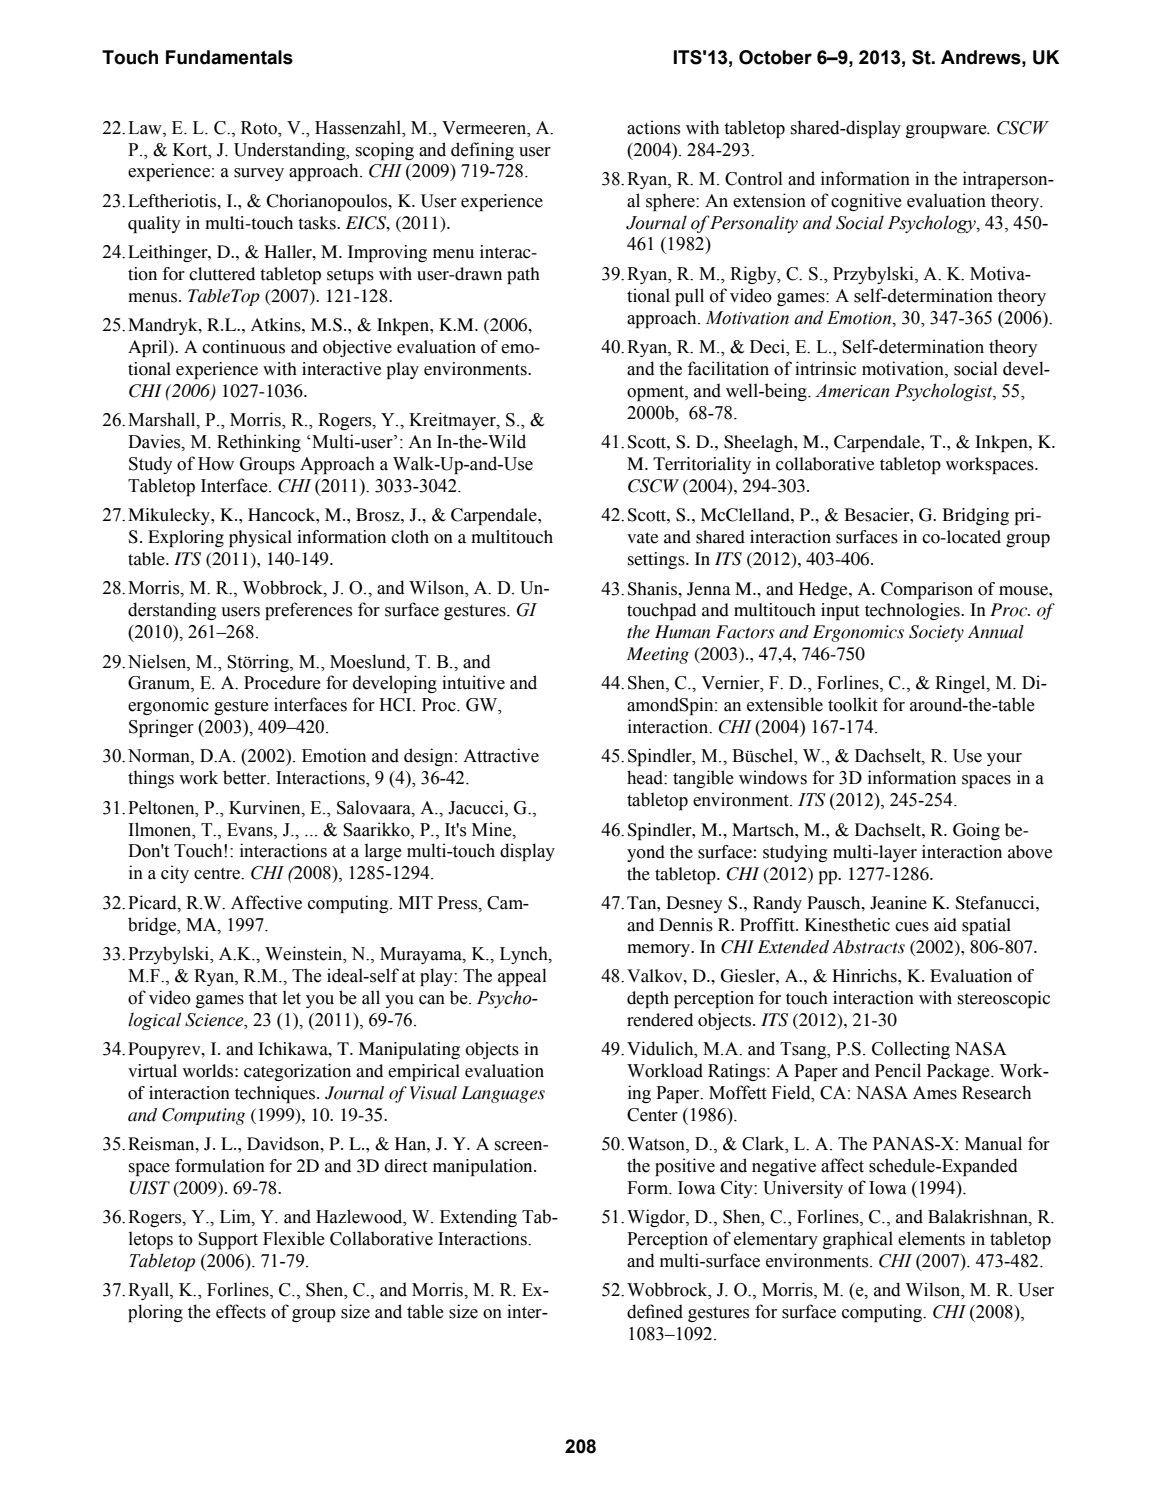 The image size is (1162, 1504). I want to click on defined, so click(655, 1311).
